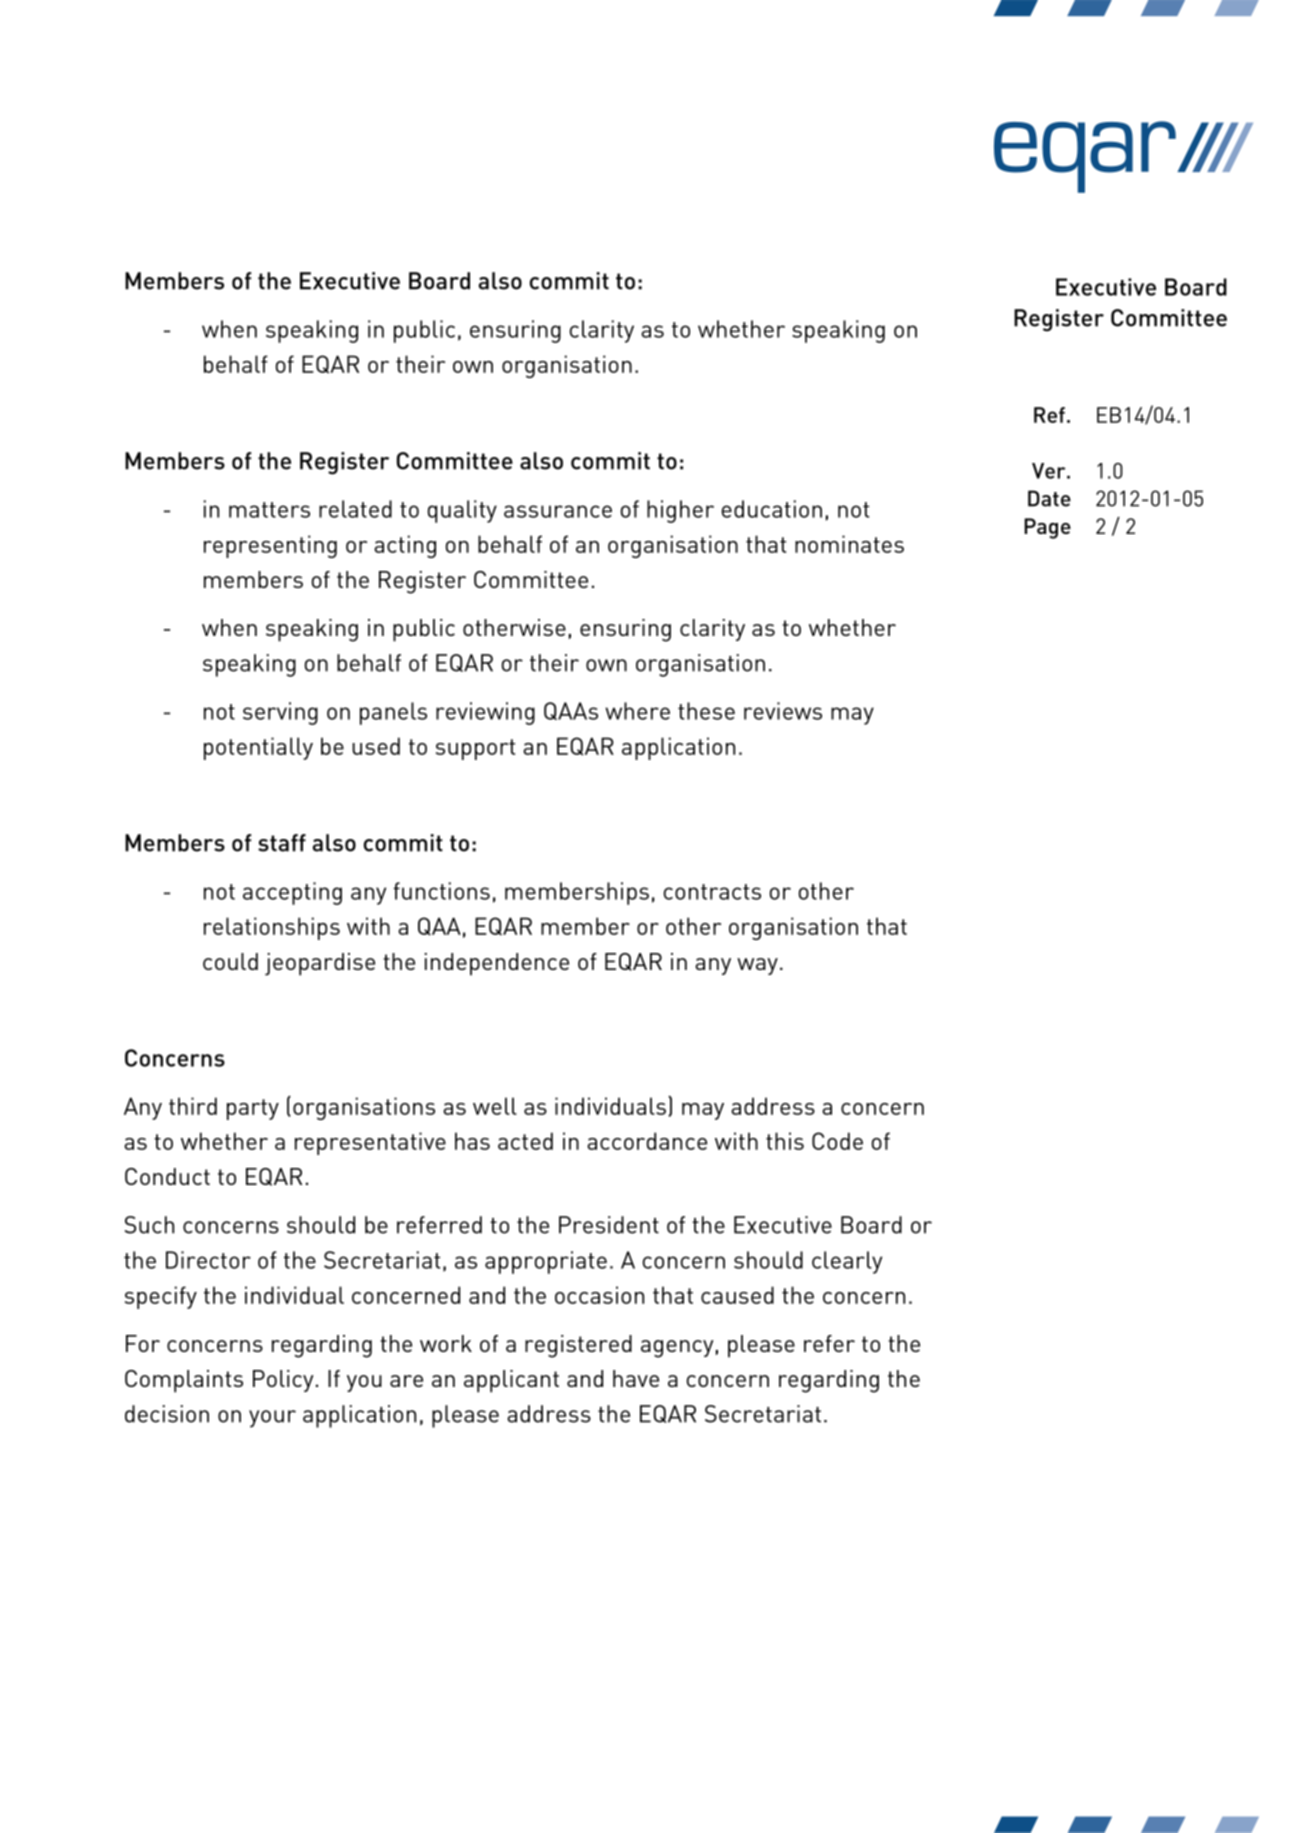 The width and height of the screenshot is (1295, 1833). Describe the element at coordinates (647, 1141) in the screenshot. I see `accordance` at that location.
